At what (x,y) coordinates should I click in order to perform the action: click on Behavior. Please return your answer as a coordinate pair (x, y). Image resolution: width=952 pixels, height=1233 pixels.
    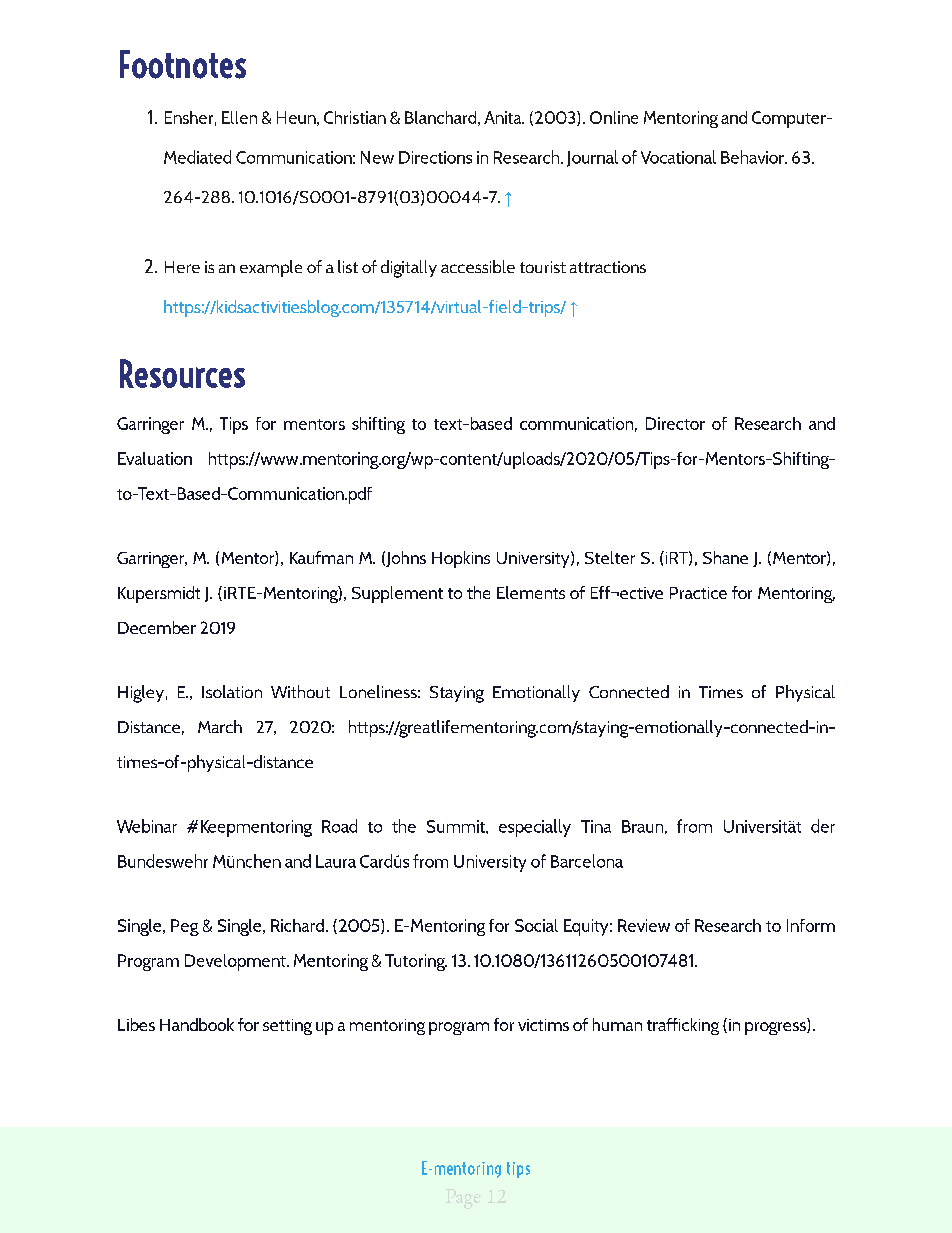
    Looking at the image, I should click on (753, 157).
